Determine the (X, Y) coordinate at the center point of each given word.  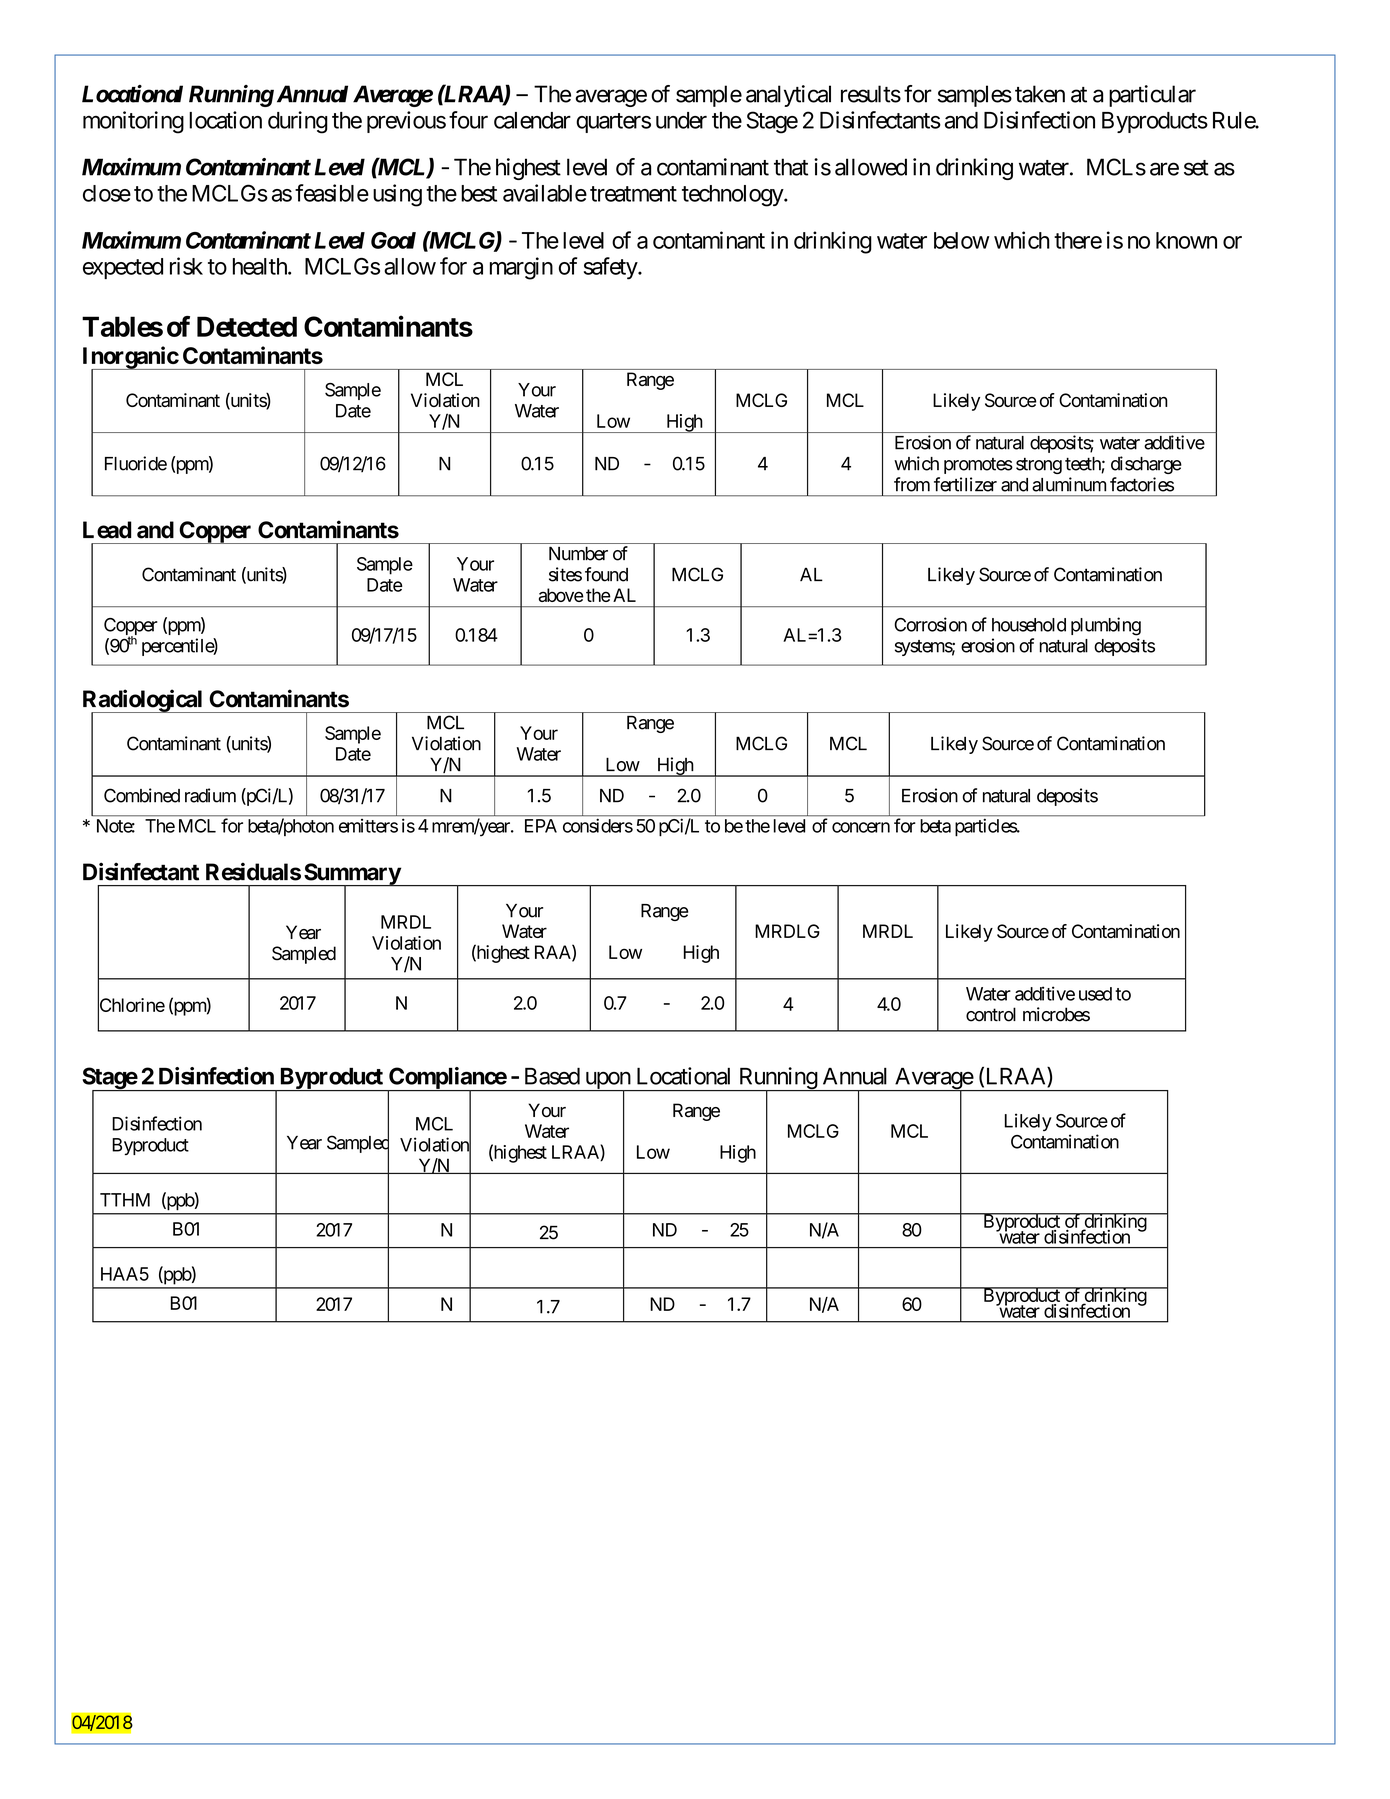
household (1029, 625)
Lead (107, 530)
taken (1040, 94)
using (397, 195)
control (991, 1014)
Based (552, 1076)
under (681, 120)
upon (607, 1082)
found (606, 574)
